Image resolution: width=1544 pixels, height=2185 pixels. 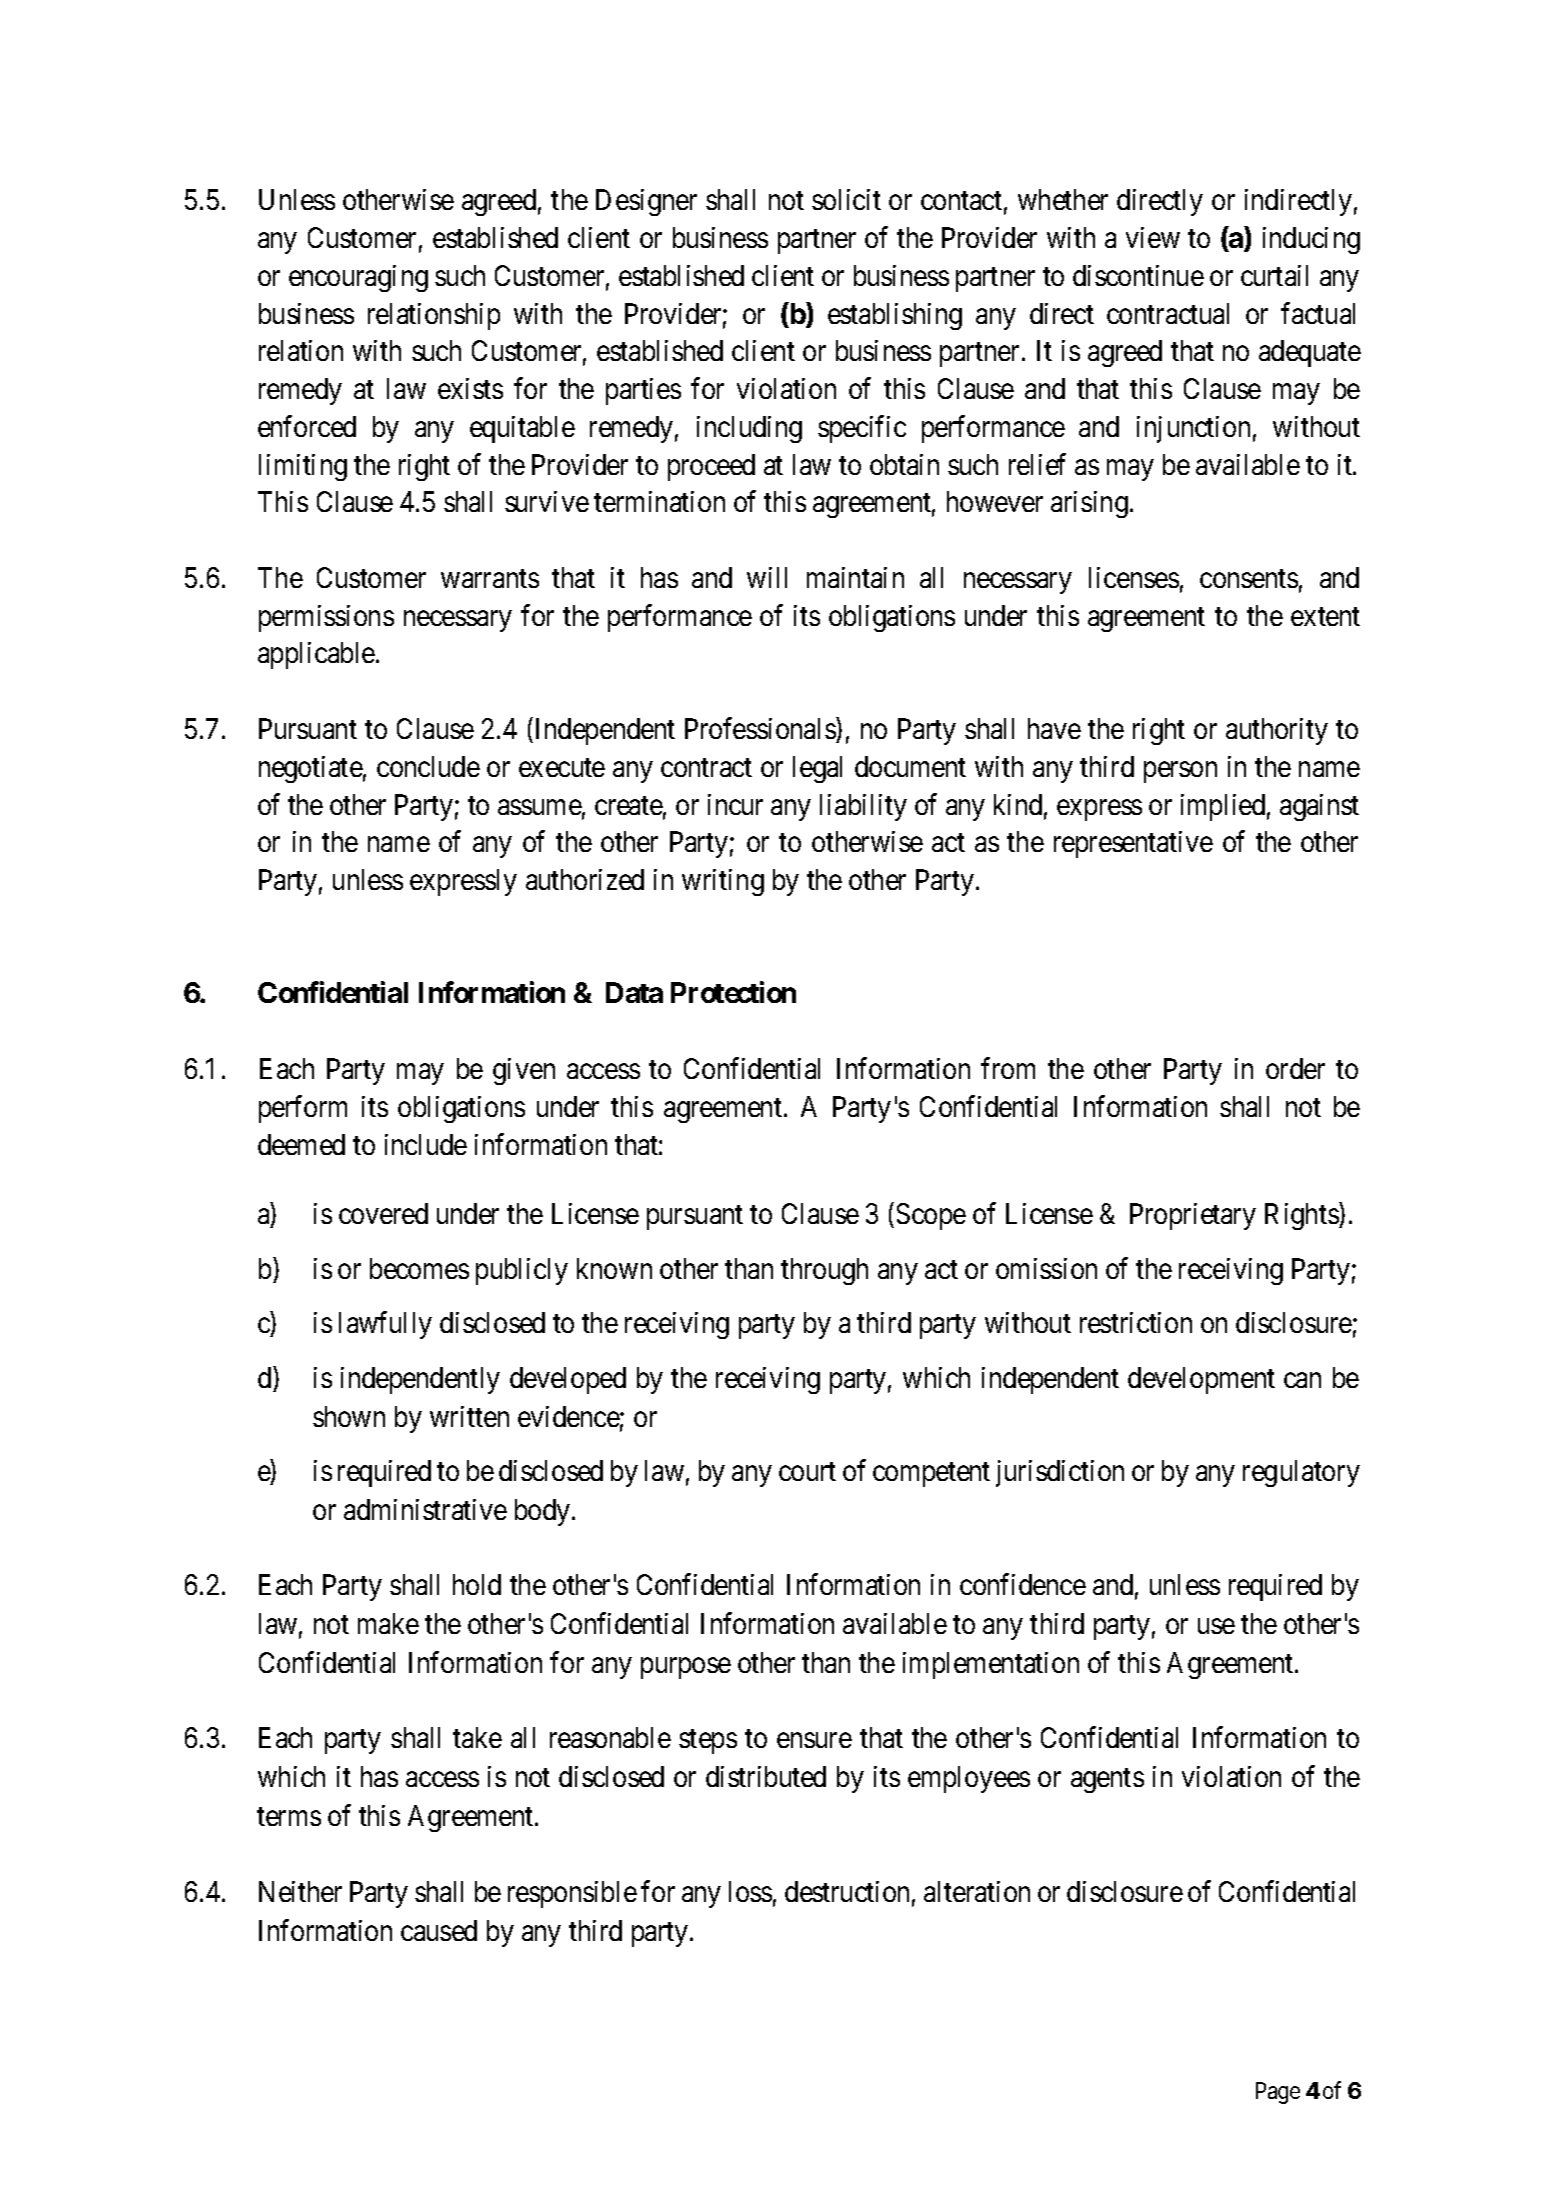 I want to click on Protection, so click(x=733, y=992).
